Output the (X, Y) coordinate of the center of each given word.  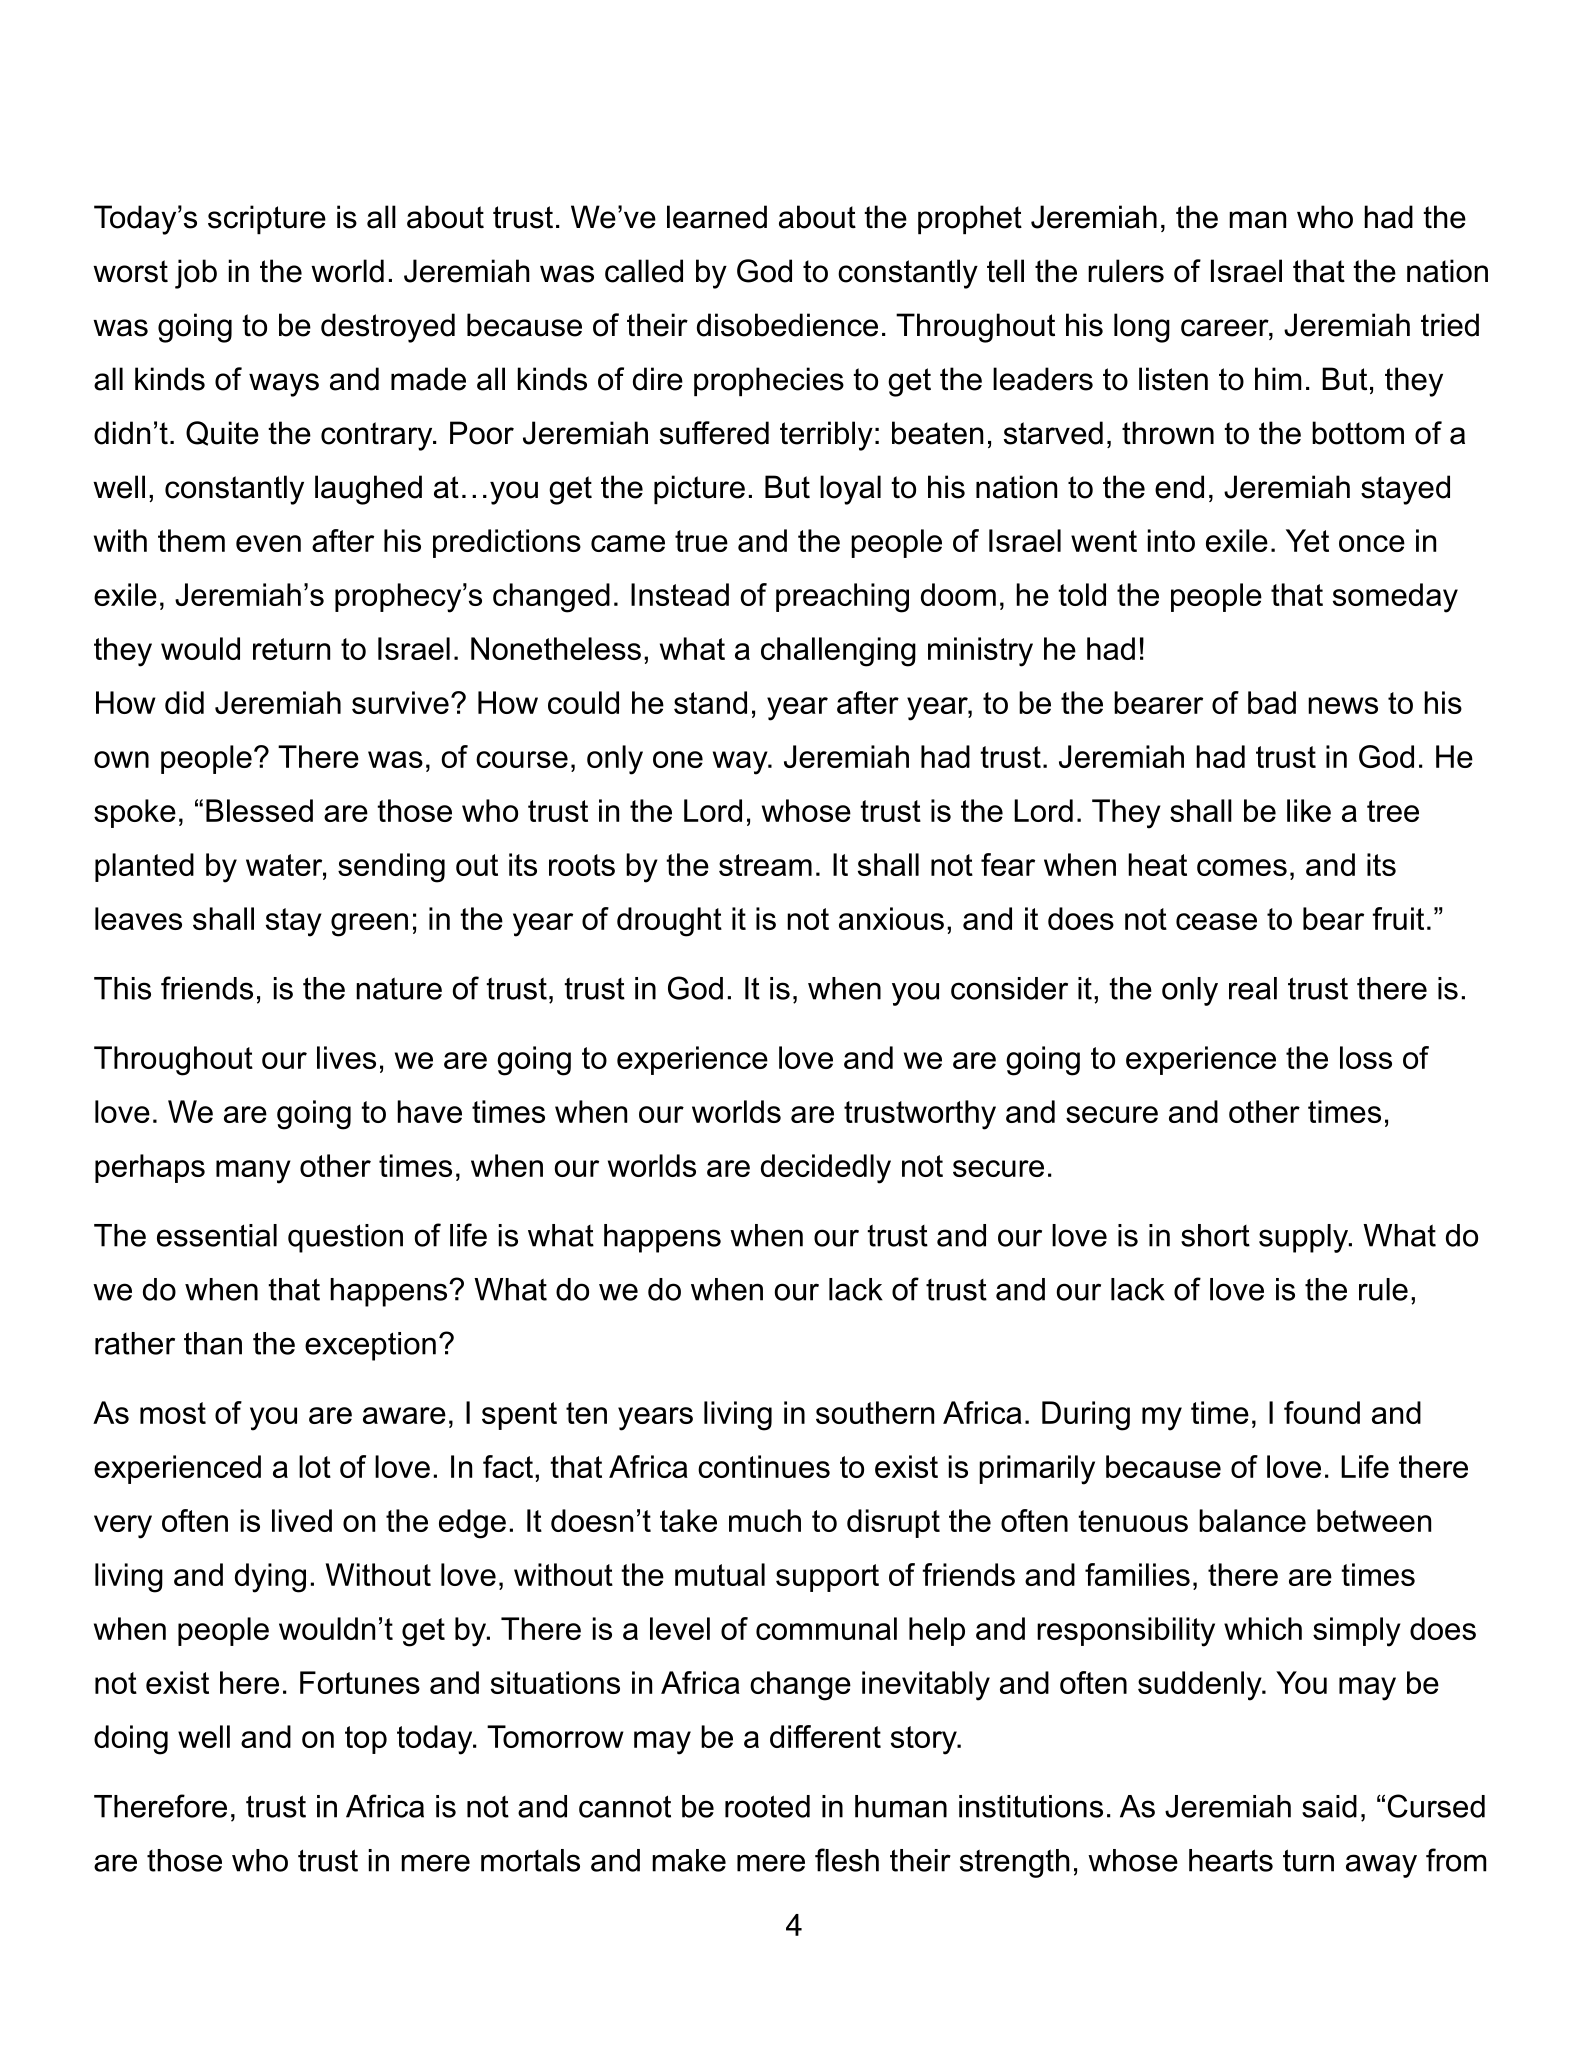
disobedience (787, 325)
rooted (767, 1806)
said (1329, 1806)
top (366, 1740)
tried (1450, 325)
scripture (267, 219)
